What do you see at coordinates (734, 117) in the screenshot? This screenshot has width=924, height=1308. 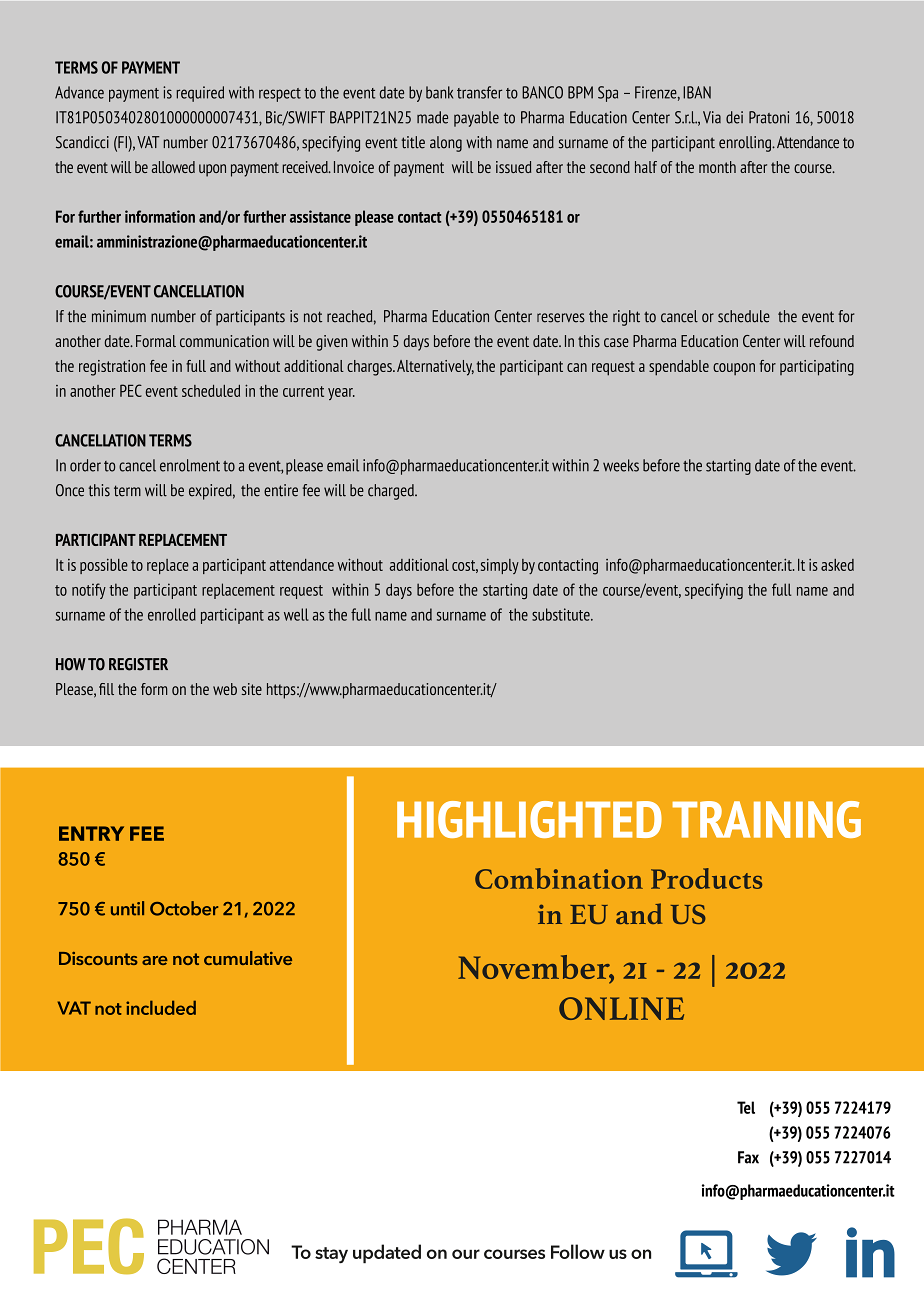 I see `dei` at bounding box center [734, 117].
